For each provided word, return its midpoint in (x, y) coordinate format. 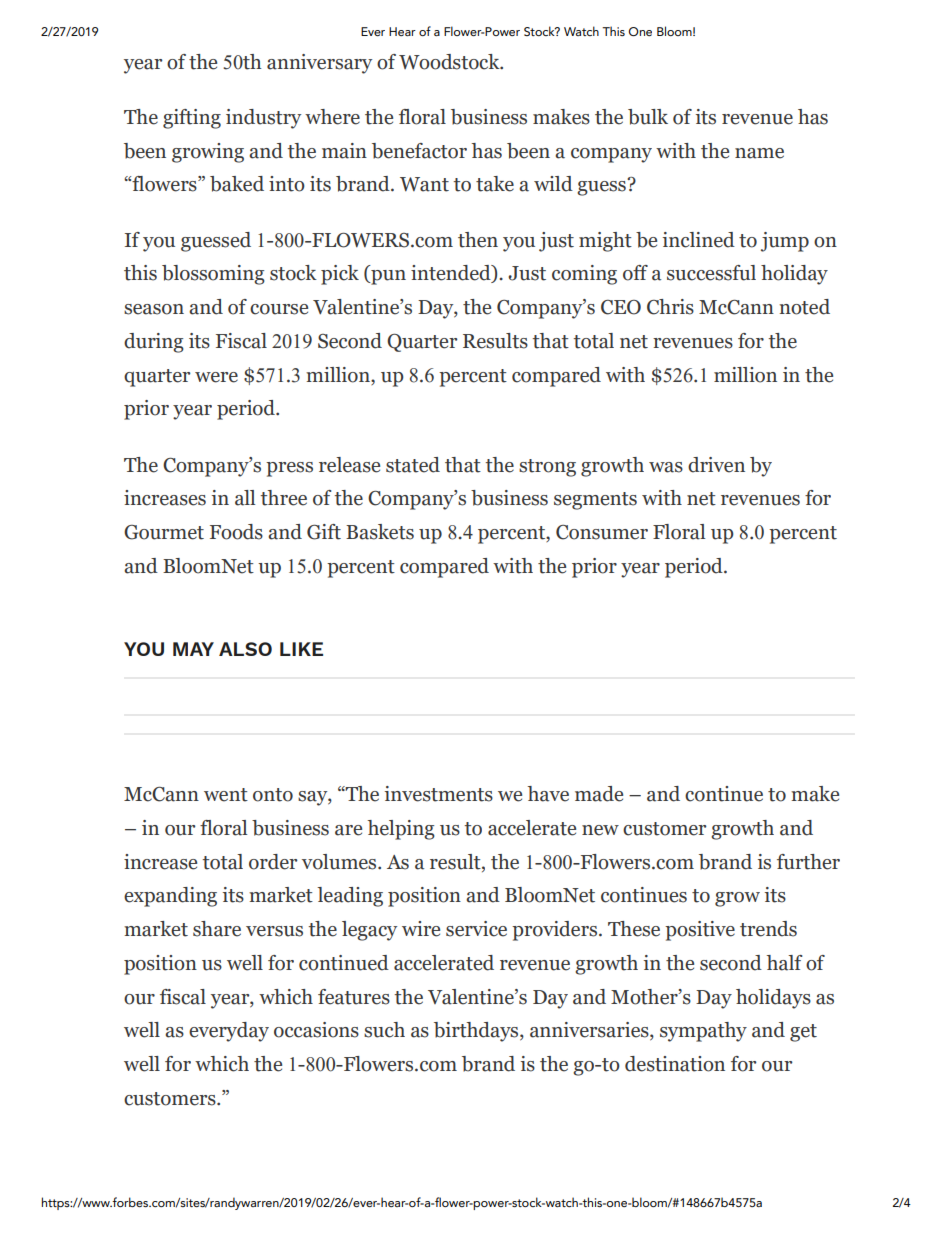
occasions (316, 1030)
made (599, 794)
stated (413, 465)
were (216, 377)
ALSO (245, 649)
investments (439, 794)
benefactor (419, 151)
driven (716, 465)
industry (263, 119)
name (759, 153)
